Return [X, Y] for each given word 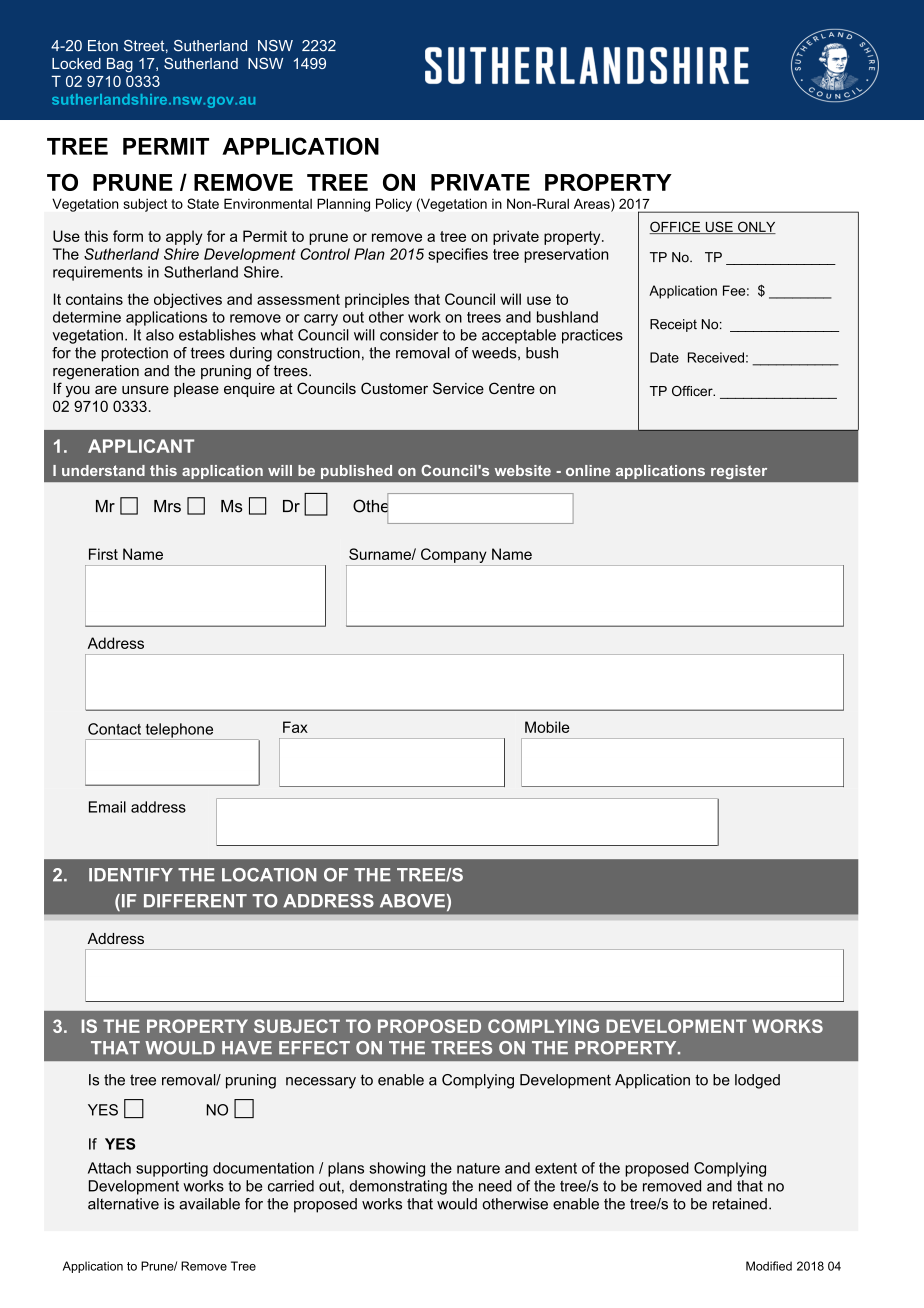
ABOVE [412, 901]
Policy [394, 205]
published [356, 472]
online [588, 470]
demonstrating [398, 1187]
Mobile [547, 727]
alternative [123, 1204]
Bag [120, 65]
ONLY [756, 227]
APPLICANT [141, 446]
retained [740, 1204]
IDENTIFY [131, 875]
